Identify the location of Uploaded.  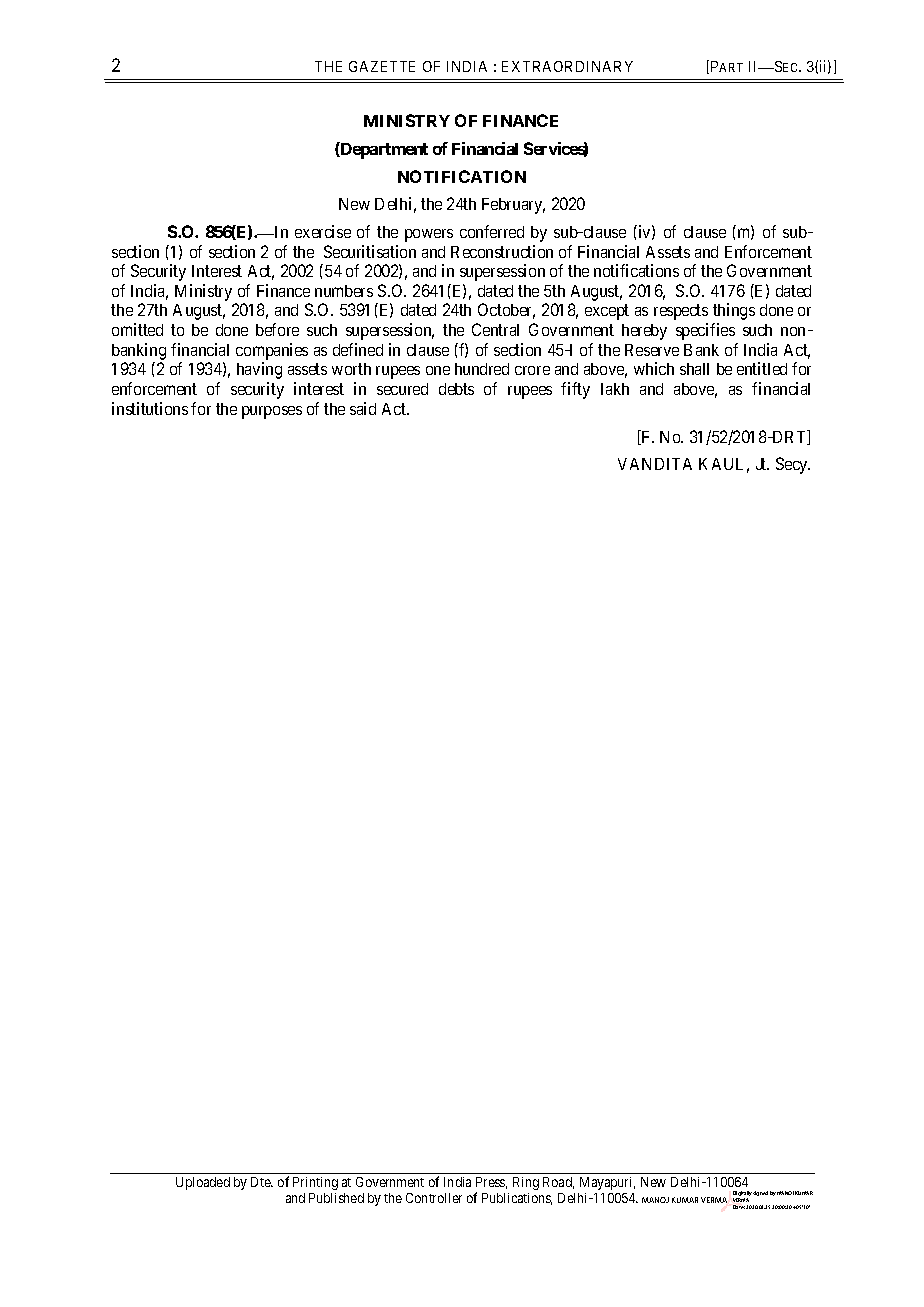
(203, 1183).
